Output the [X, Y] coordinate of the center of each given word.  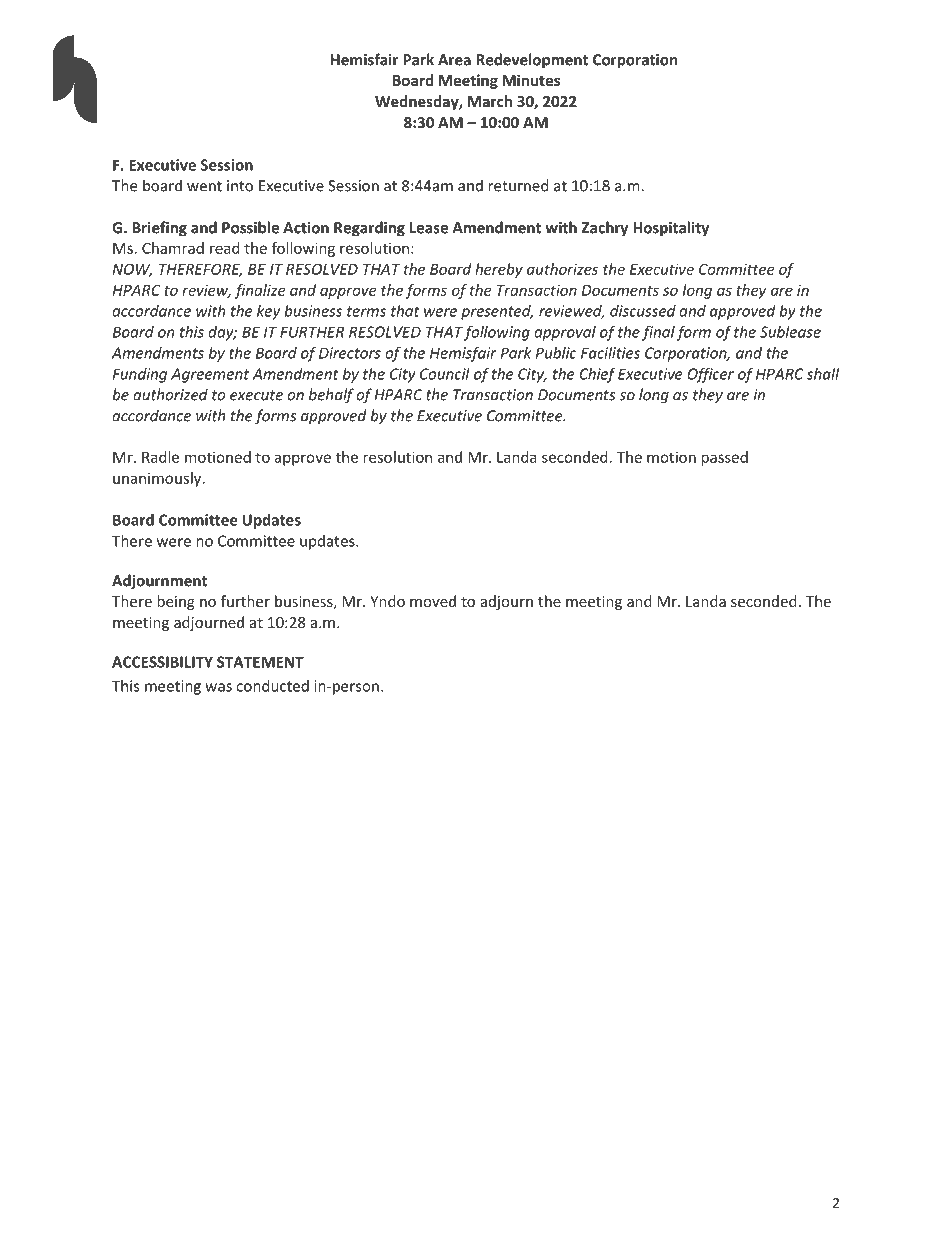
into [240, 186]
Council [445, 374]
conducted [272, 686]
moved [433, 601]
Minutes [531, 80]
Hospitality [671, 229]
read [225, 248]
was [218, 687]
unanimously [158, 479]
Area [454, 60]
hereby [499, 270]
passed [724, 458]
